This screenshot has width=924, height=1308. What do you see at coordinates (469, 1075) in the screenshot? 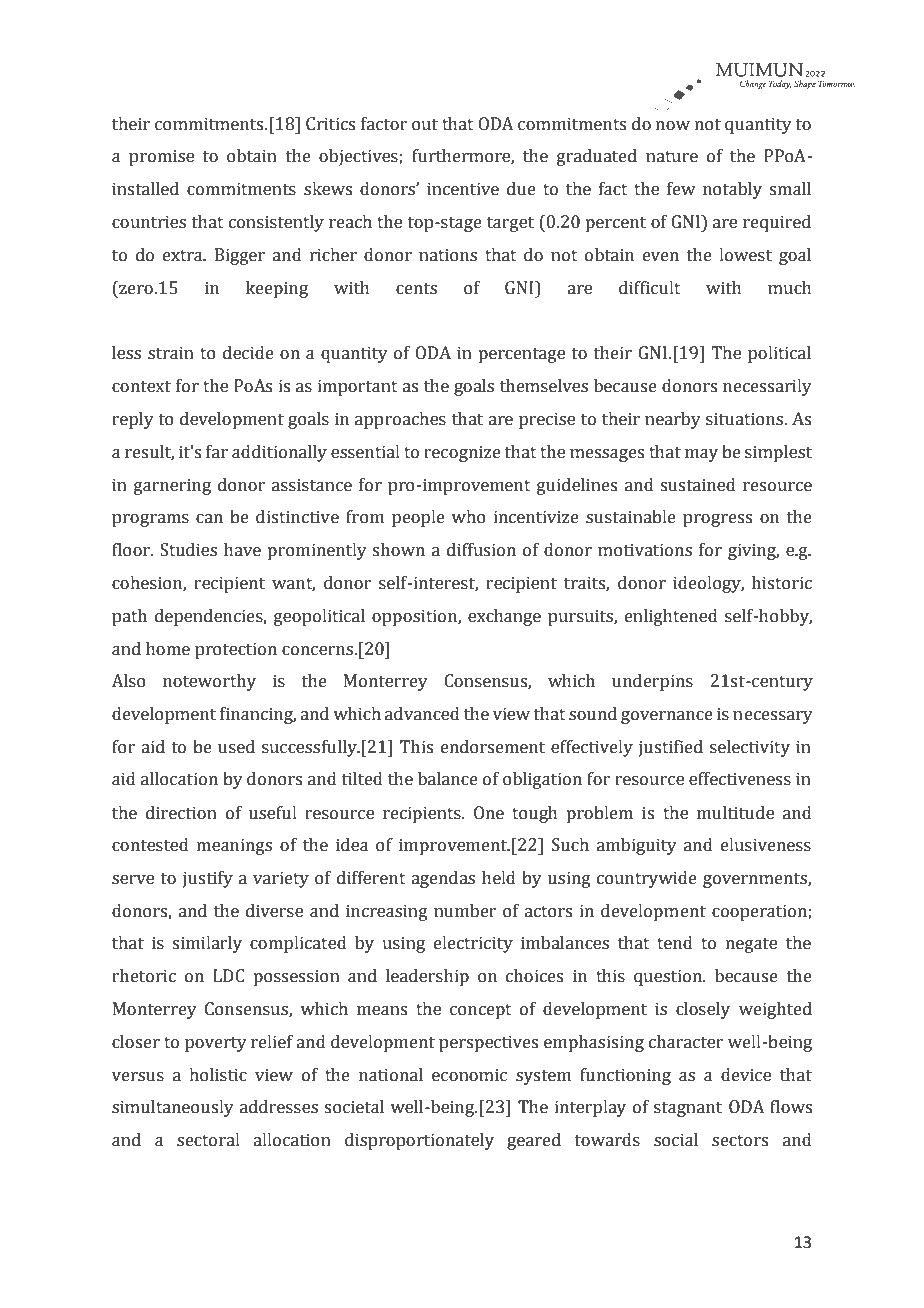
I see `economic` at bounding box center [469, 1075].
